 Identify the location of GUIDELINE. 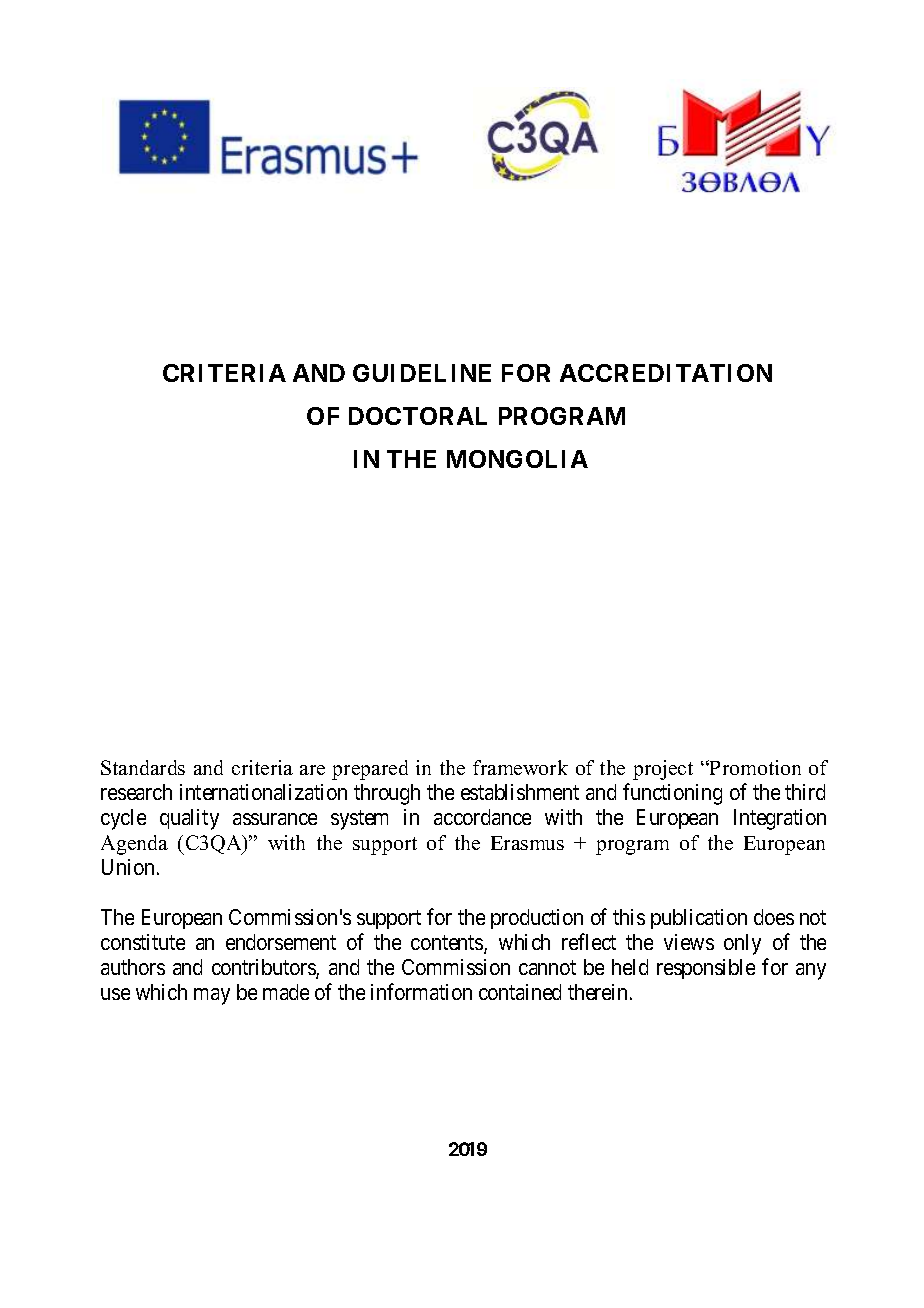
(422, 373).
